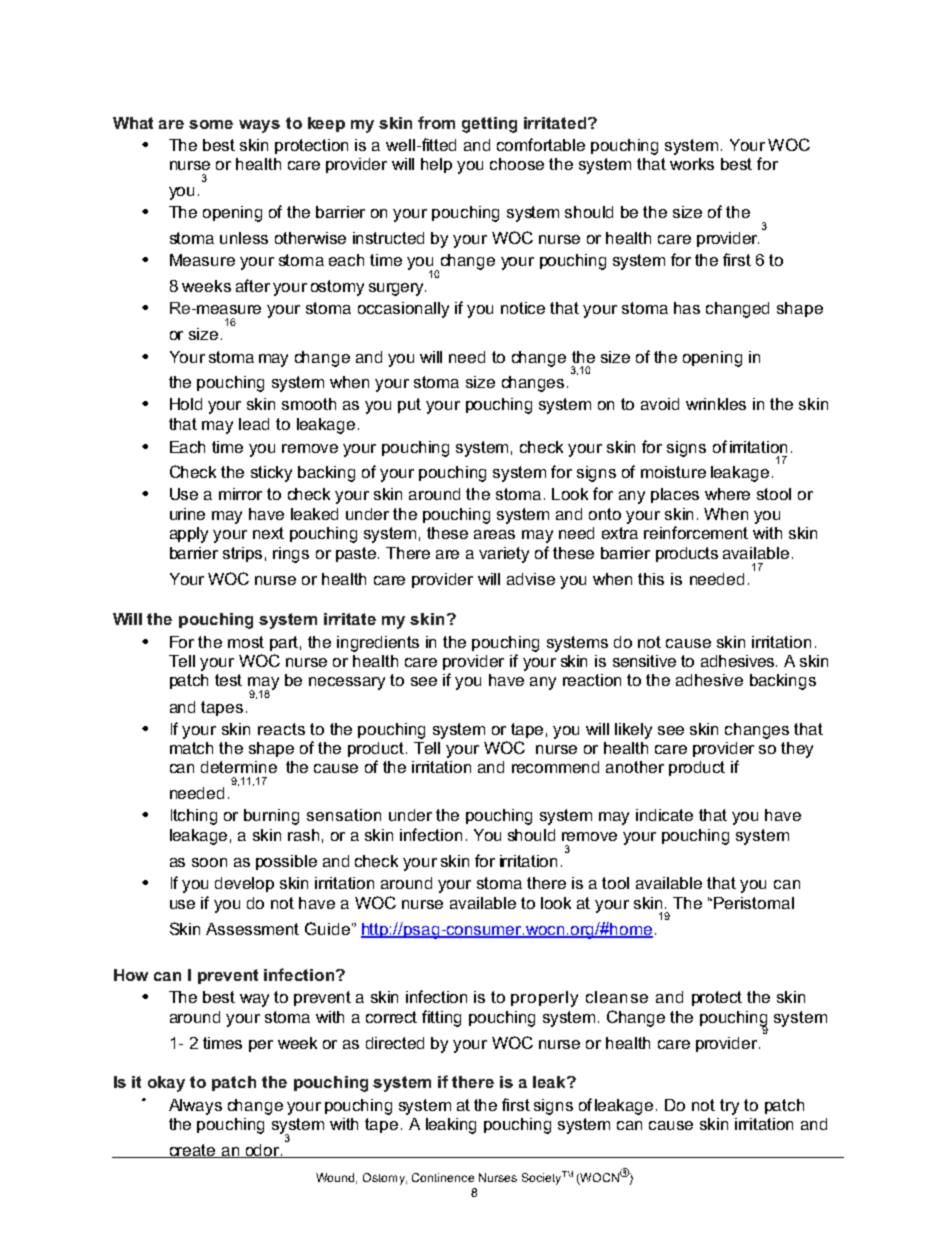  What do you see at coordinates (186, 404) in the page?
I see `Hold` at bounding box center [186, 404].
